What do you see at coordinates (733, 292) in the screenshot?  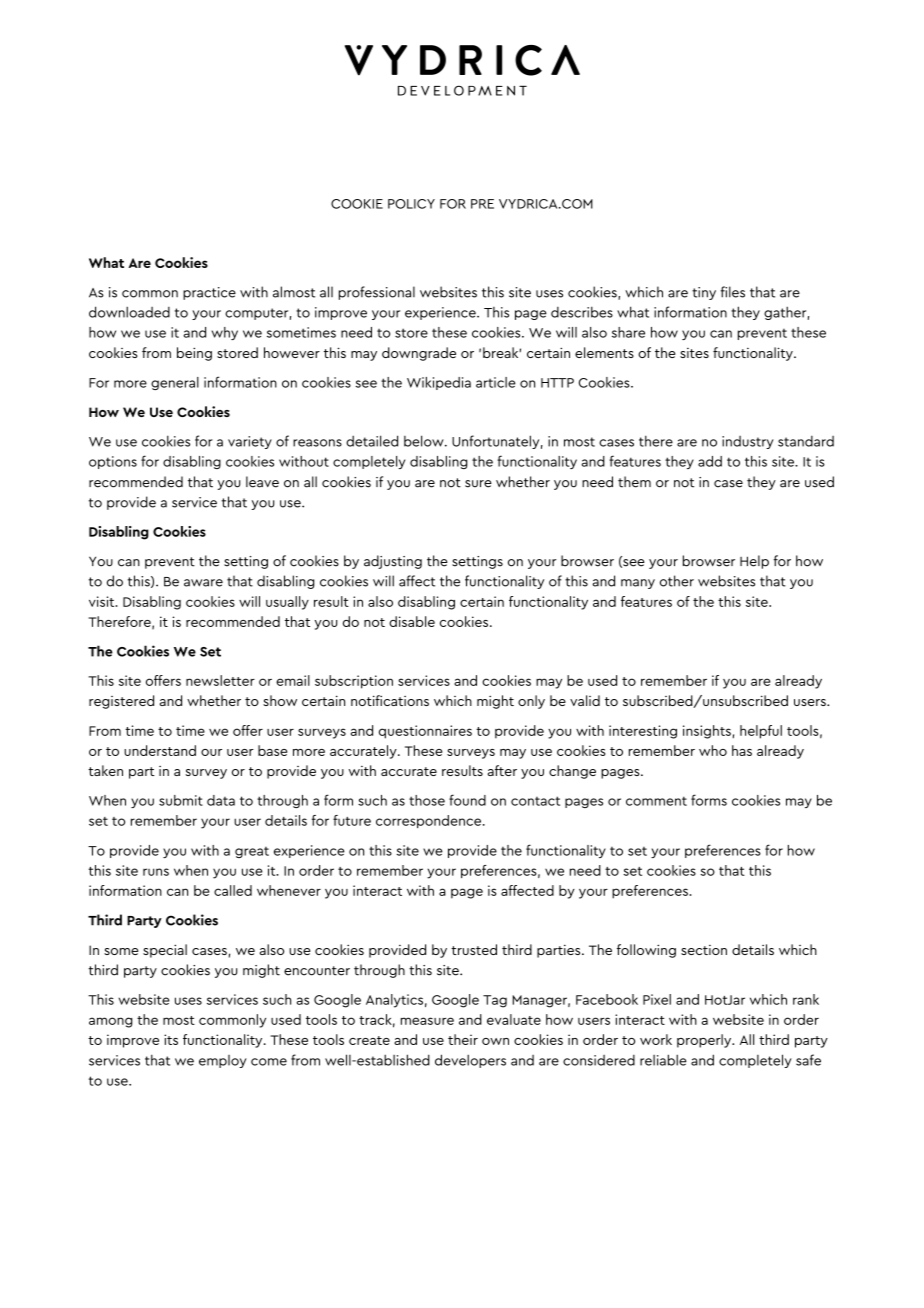 I see `files` at bounding box center [733, 292].
